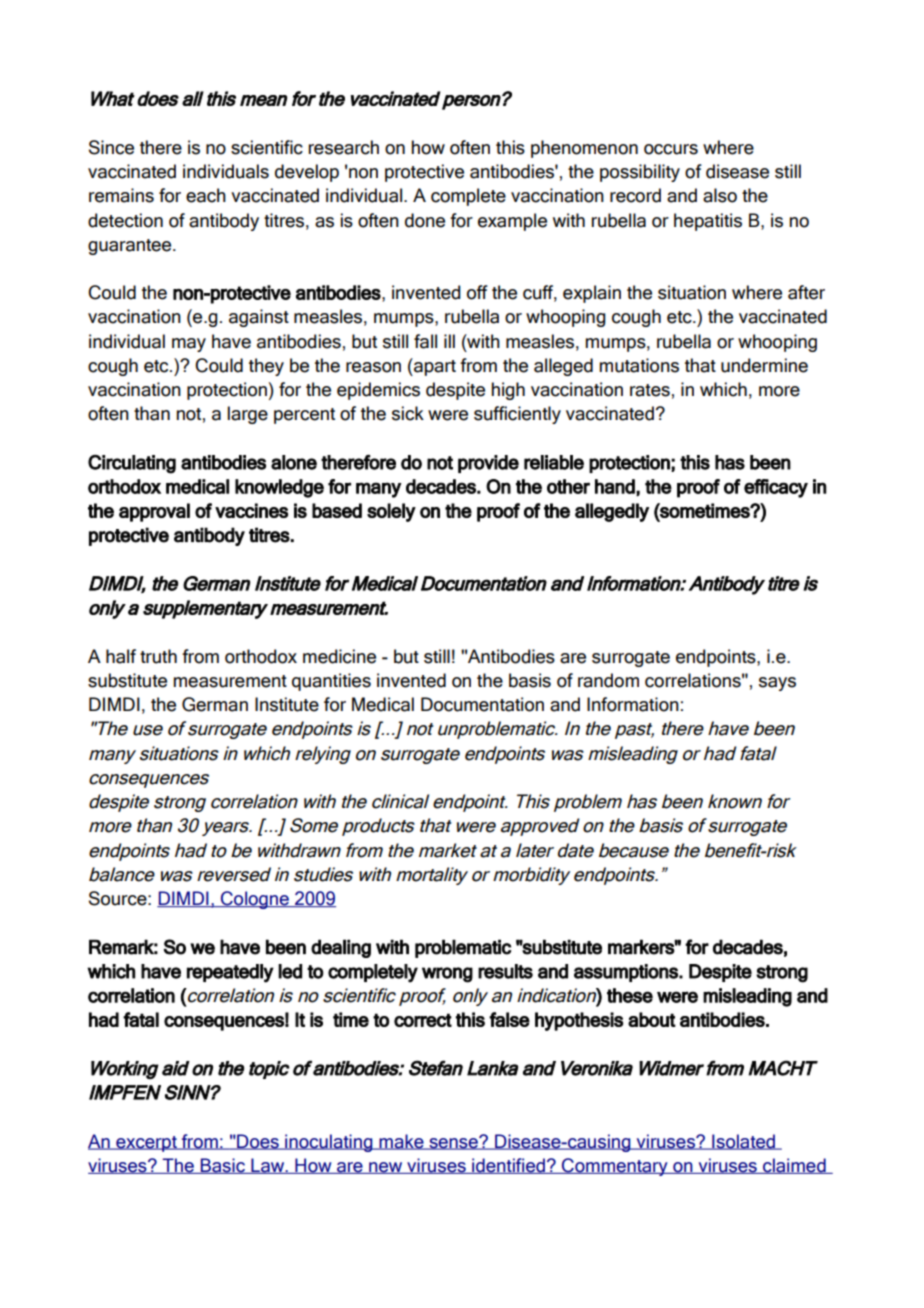  What do you see at coordinates (206, 195) in the image?
I see `each` at bounding box center [206, 195].
